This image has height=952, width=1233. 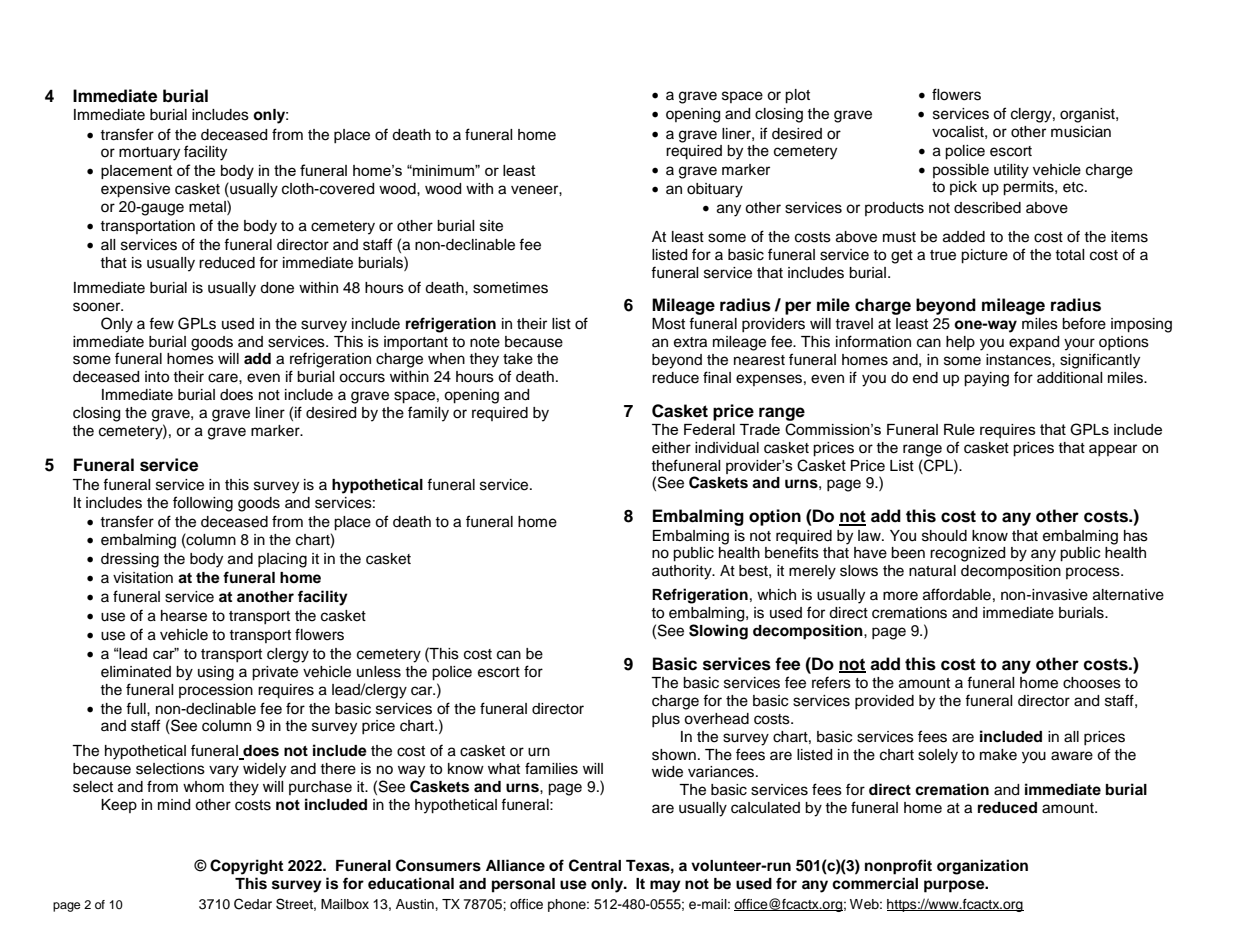 I want to click on few, so click(x=161, y=323).
